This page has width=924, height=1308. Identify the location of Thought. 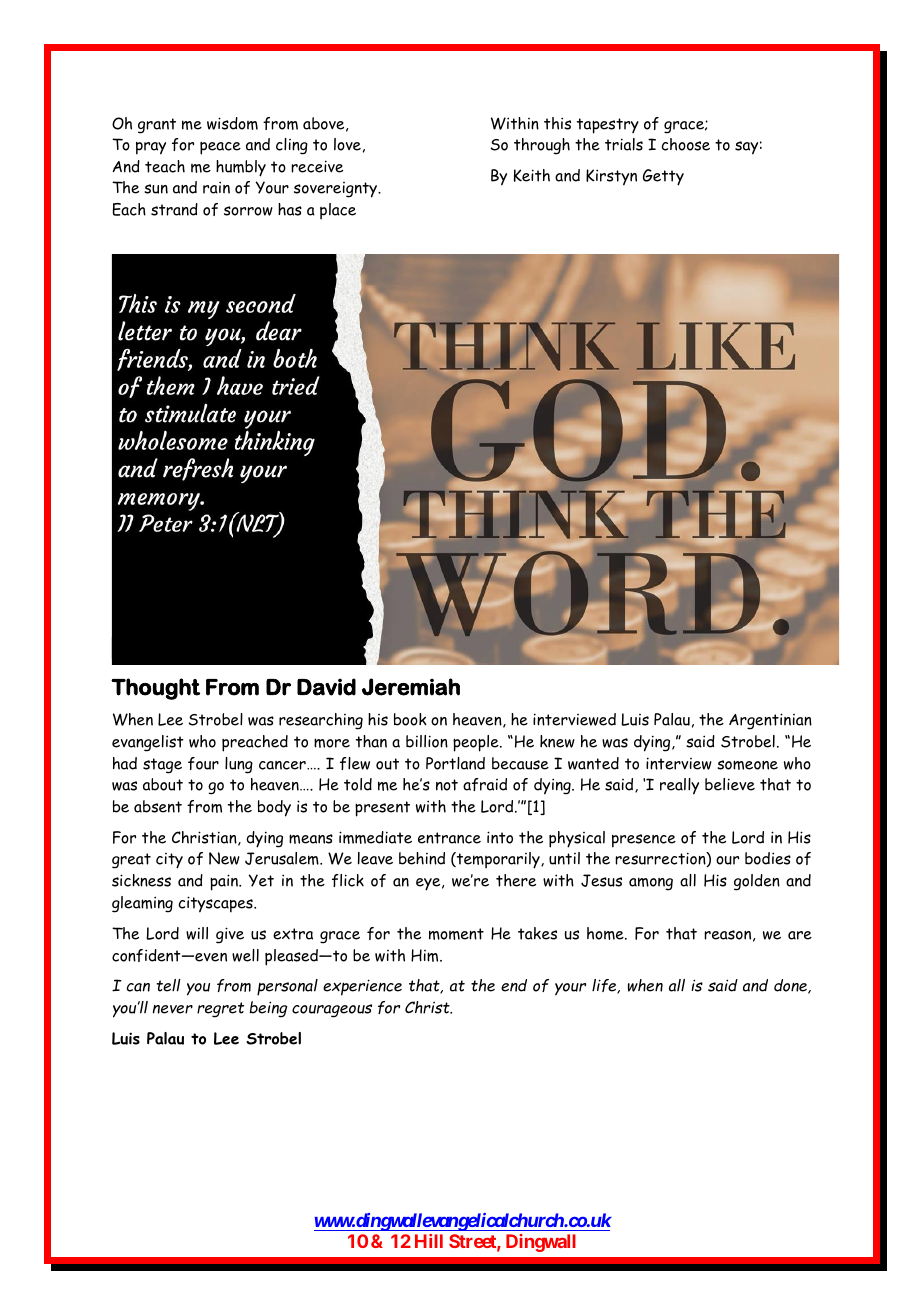
(155, 689).
